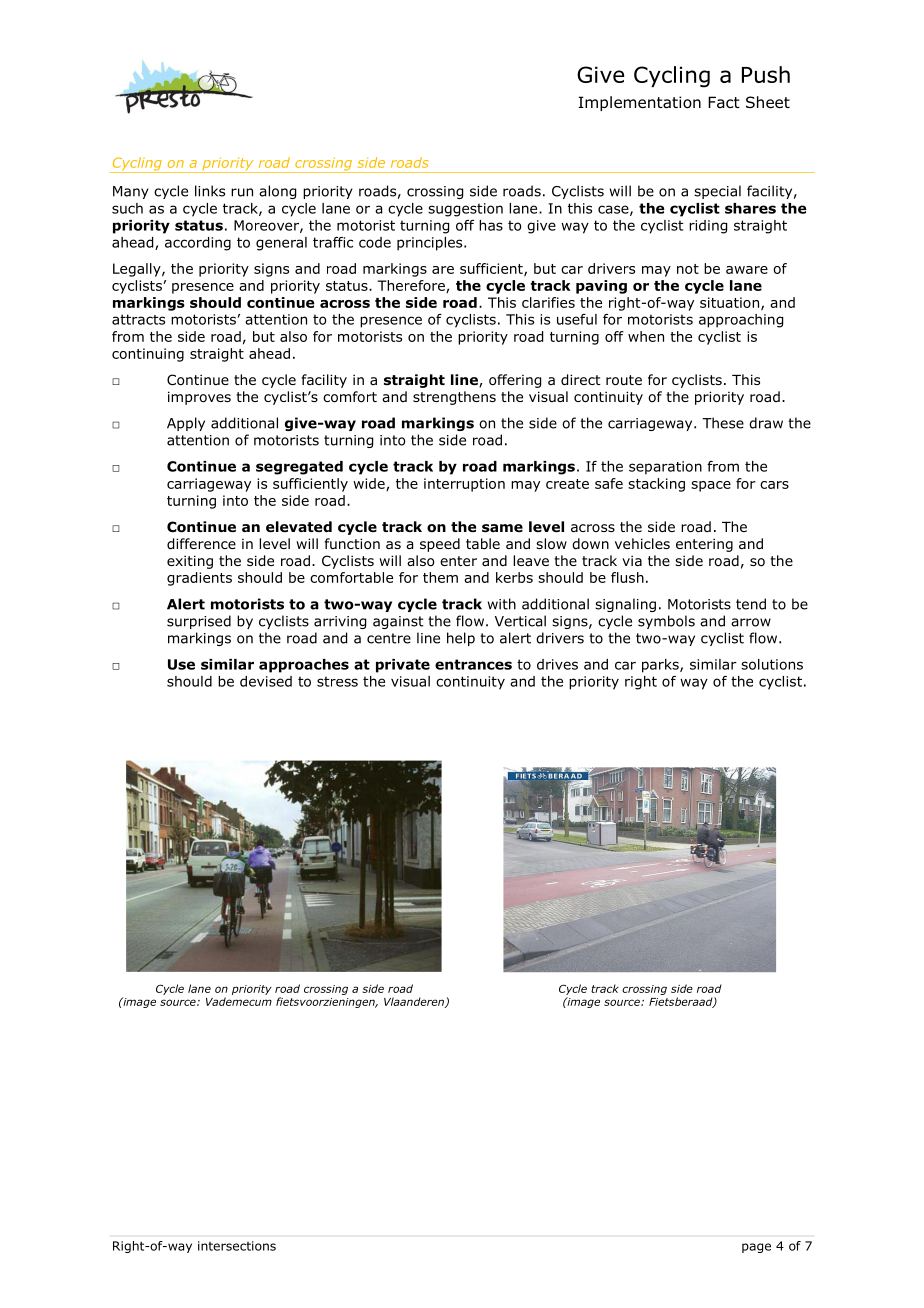 Image resolution: width=924 pixels, height=1308 pixels. What do you see at coordinates (756, 1248) in the image?
I see `page` at bounding box center [756, 1248].
